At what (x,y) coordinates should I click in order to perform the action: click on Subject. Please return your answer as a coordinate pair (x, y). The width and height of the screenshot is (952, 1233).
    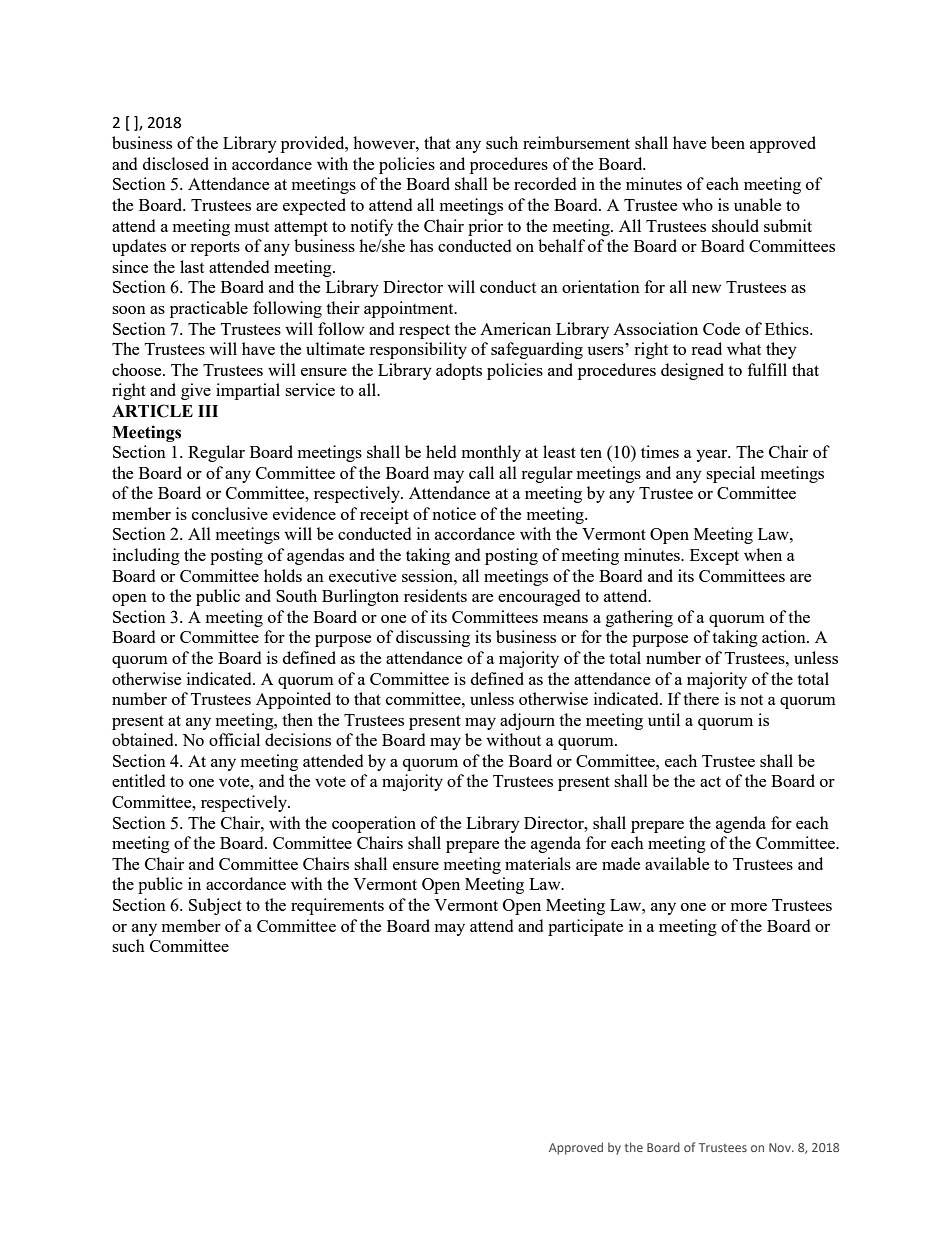
    Looking at the image, I should click on (215, 906).
